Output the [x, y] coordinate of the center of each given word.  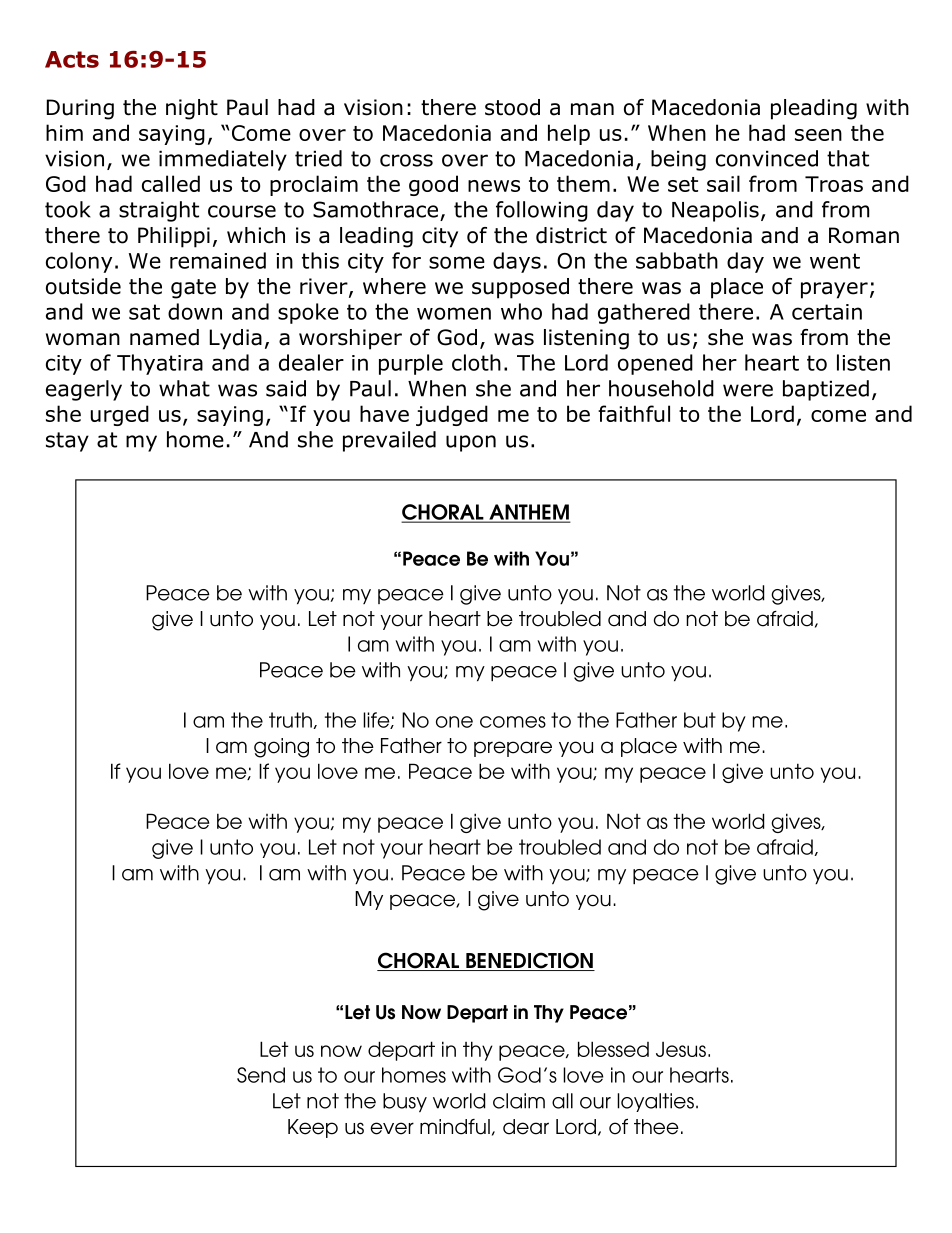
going [281, 748]
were [748, 390]
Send [261, 1075]
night [192, 109]
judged [452, 415]
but [700, 720]
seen [818, 135]
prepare [513, 749]
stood [512, 107]
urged [120, 415]
